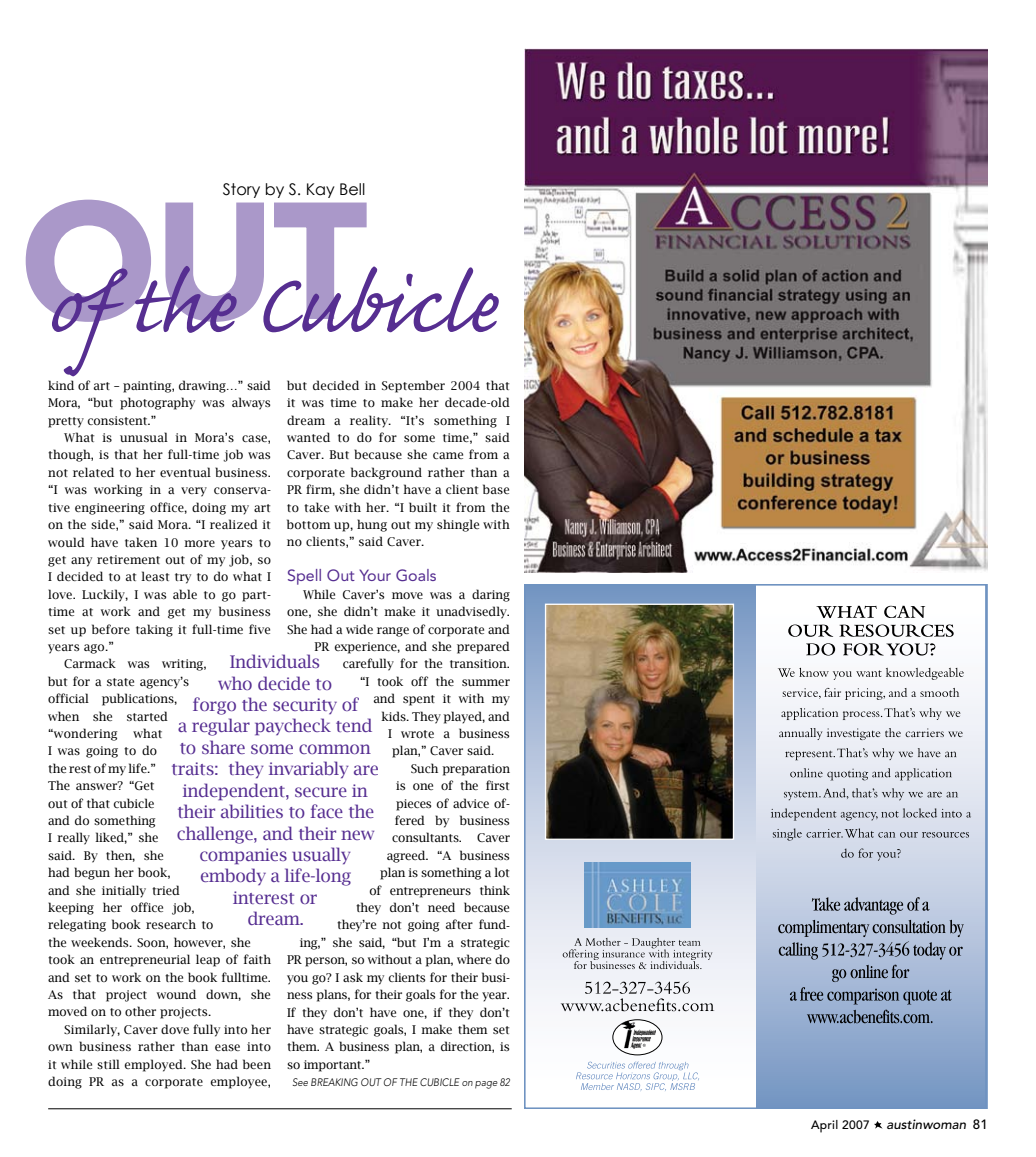  Describe the element at coordinates (155, 1065) in the document. I see `employed` at that location.
